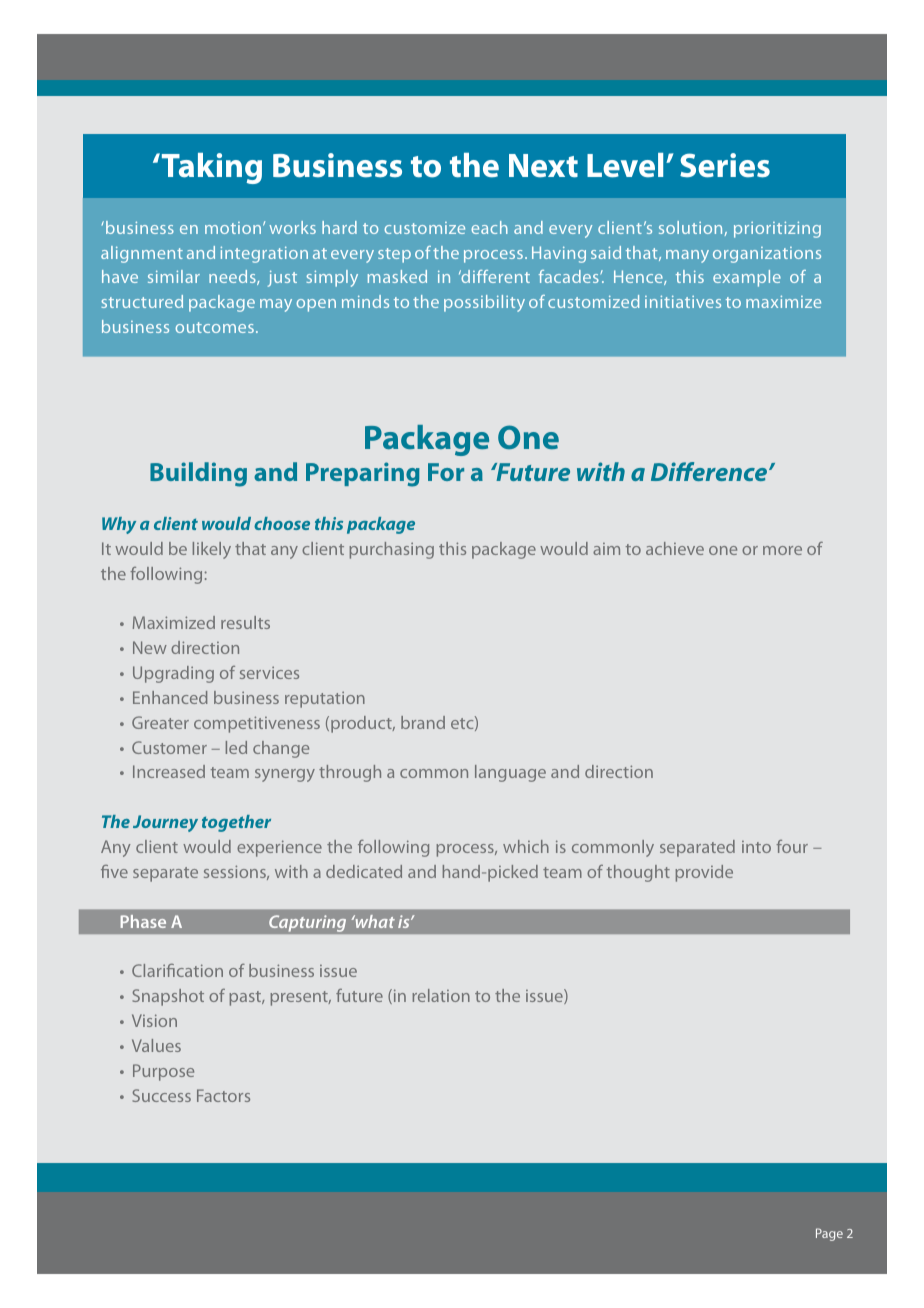 This page has width=924, height=1308. Describe the element at coordinates (441, 995) in the page. I see `relation` at that location.
